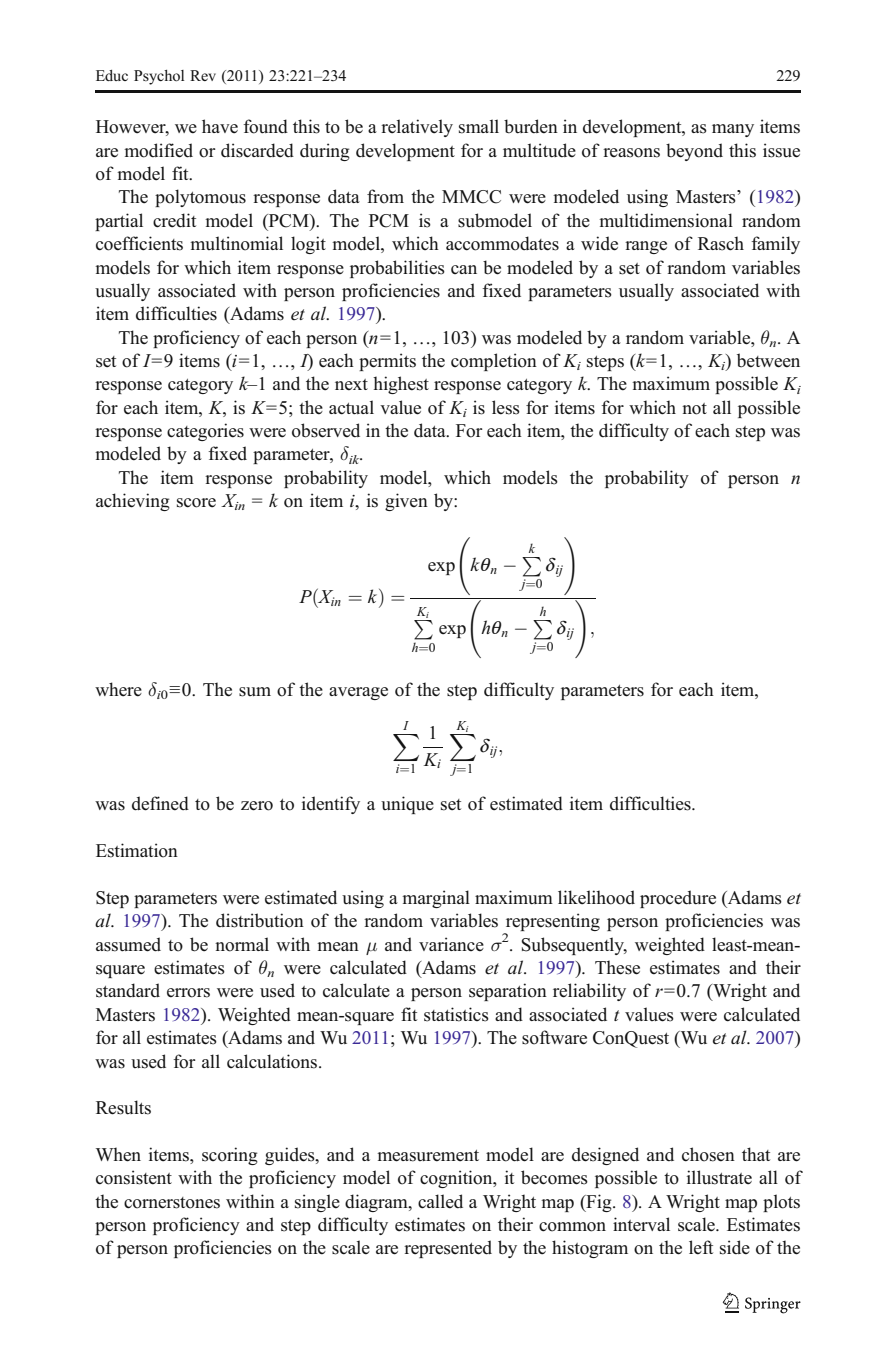 The width and height of the screenshot is (896, 1359). What do you see at coordinates (196, 503) in the screenshot?
I see `score` at bounding box center [196, 503].
